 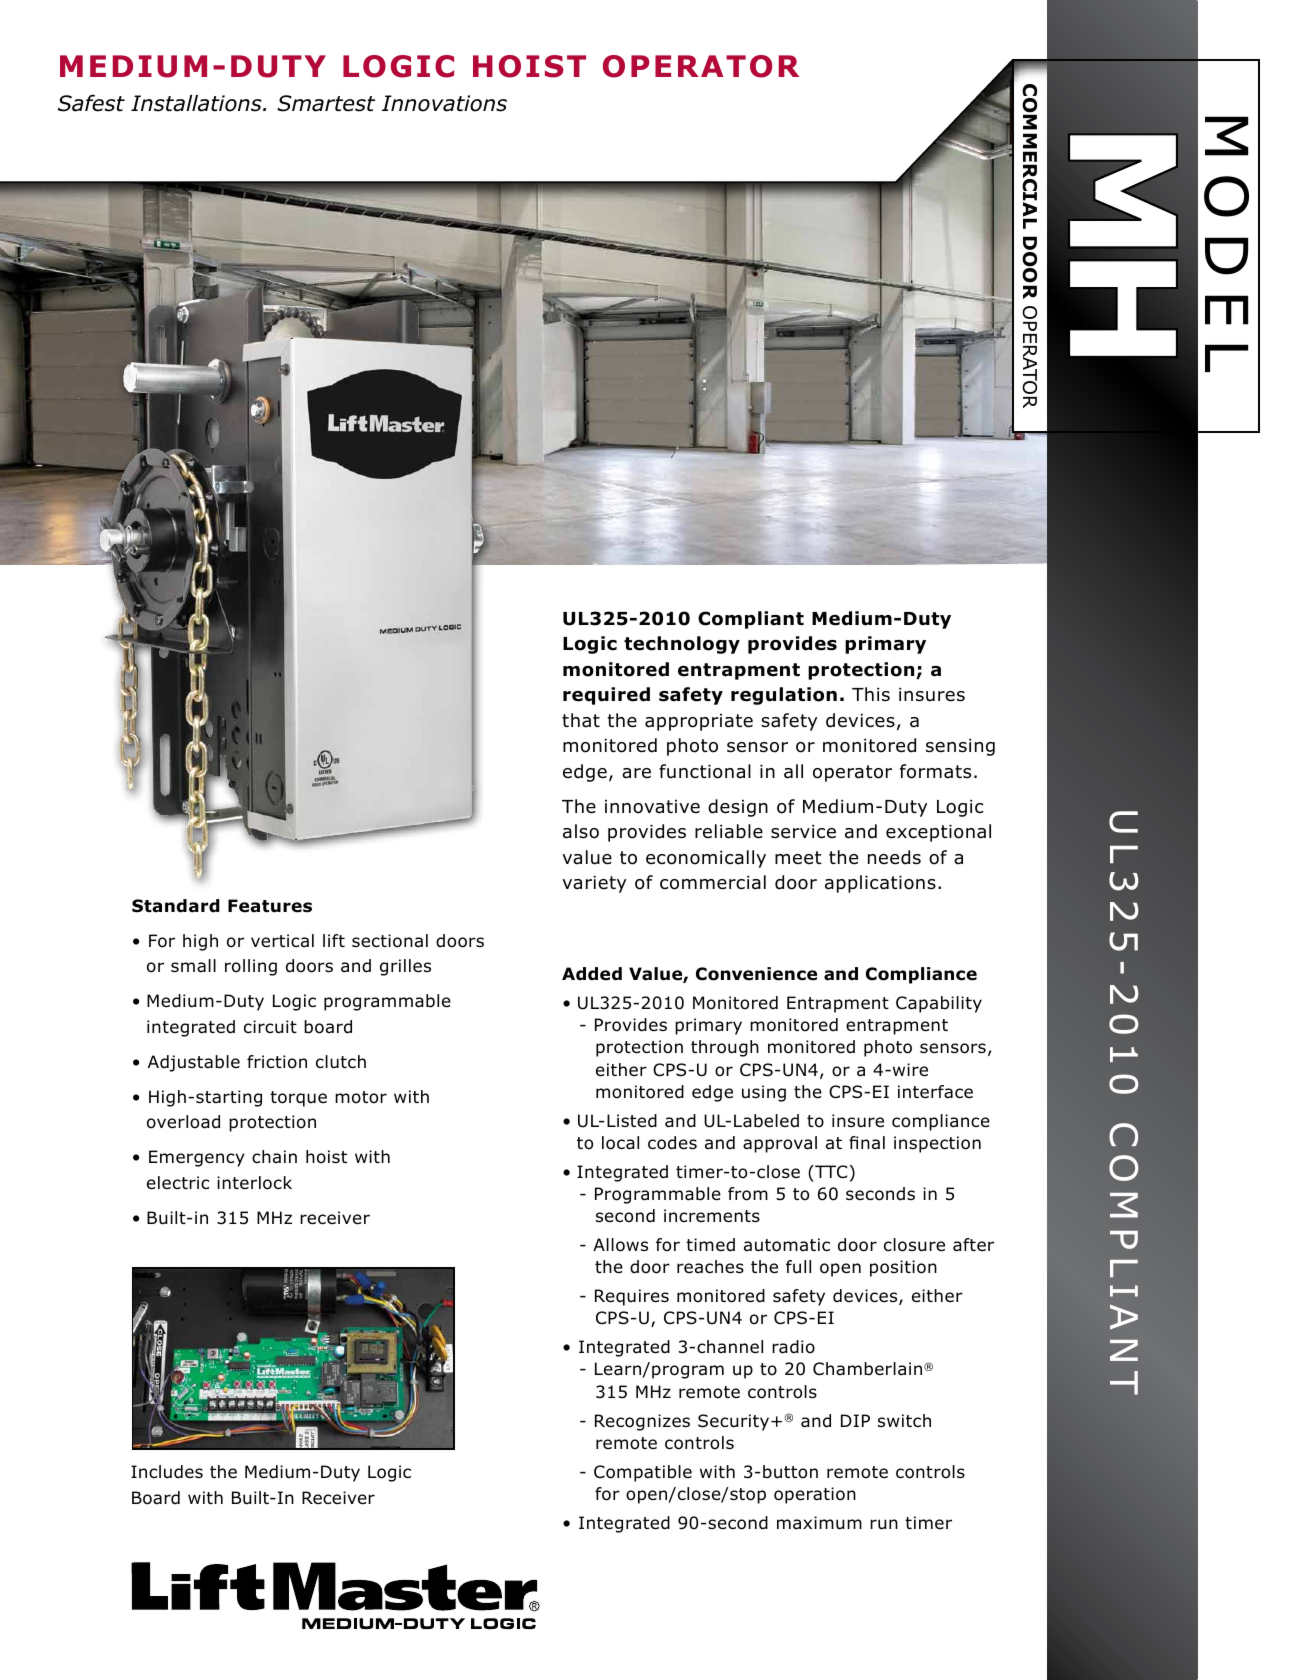 What do you see at coordinates (176, 906) in the screenshot?
I see `Standard` at bounding box center [176, 906].
